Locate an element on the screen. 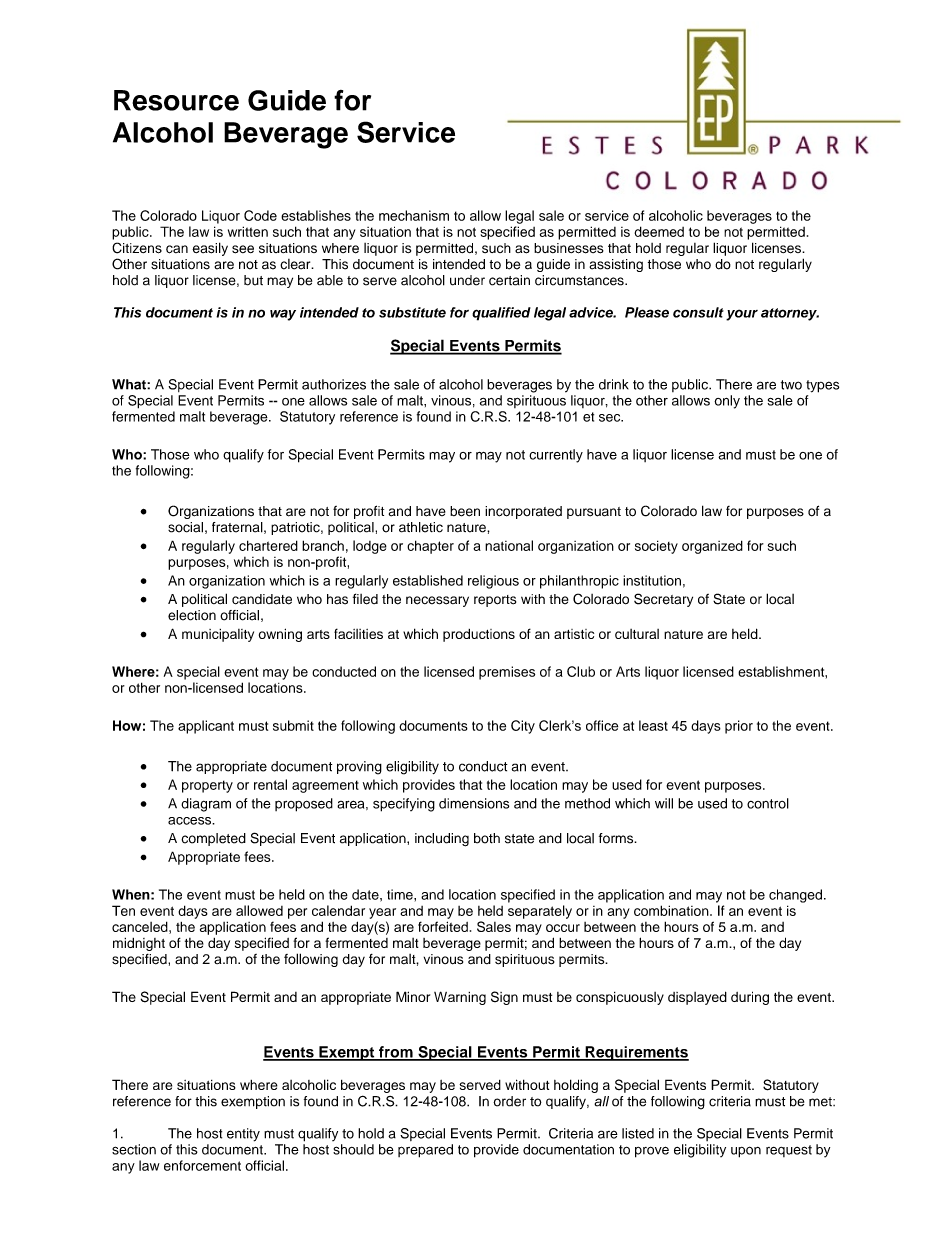  been is located at coordinates (465, 511).
